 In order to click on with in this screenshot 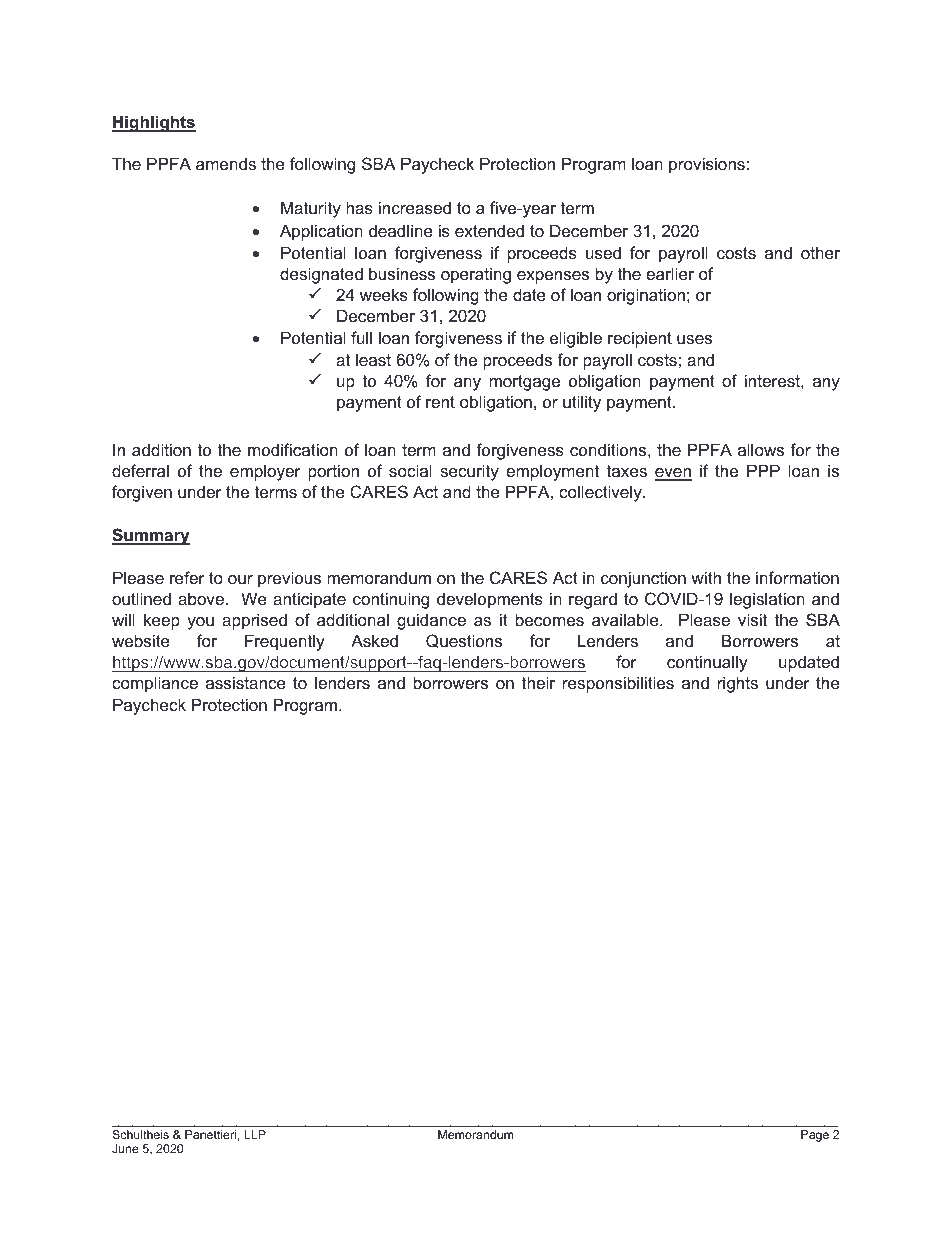, I will do `click(706, 577)`.
